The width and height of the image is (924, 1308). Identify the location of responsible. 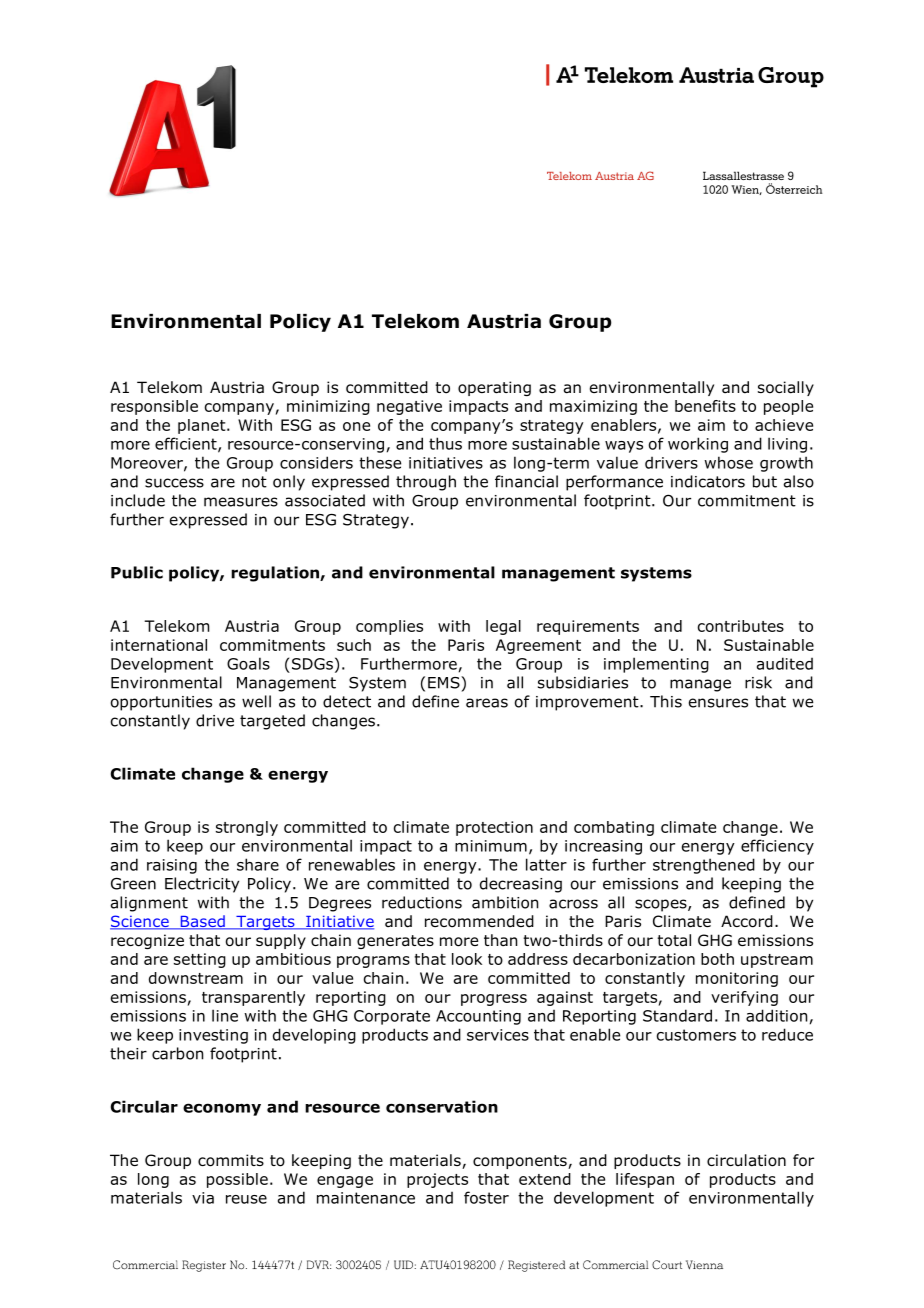
(154, 407).
